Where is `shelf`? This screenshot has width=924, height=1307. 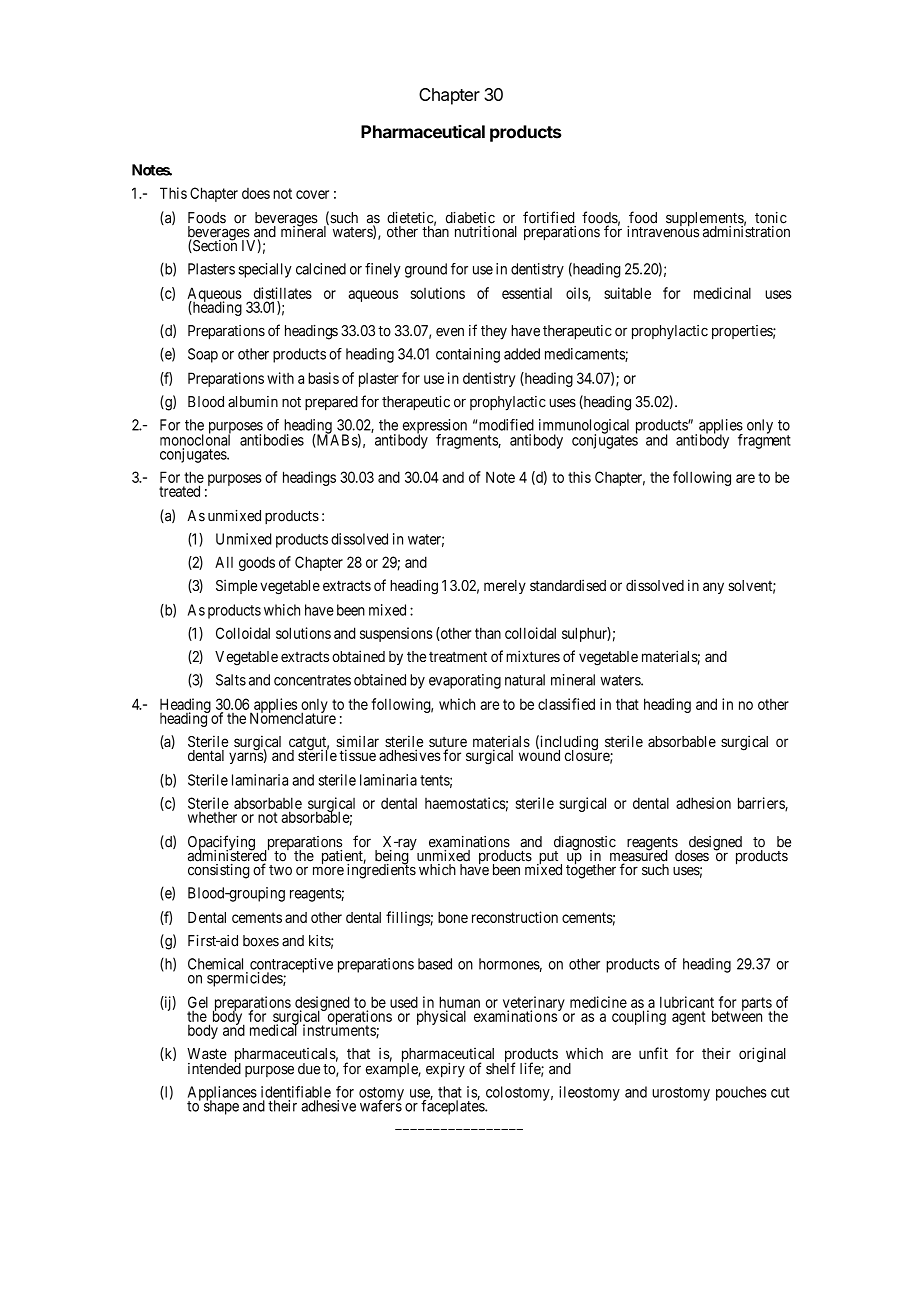
shelf is located at coordinates (500, 1068).
